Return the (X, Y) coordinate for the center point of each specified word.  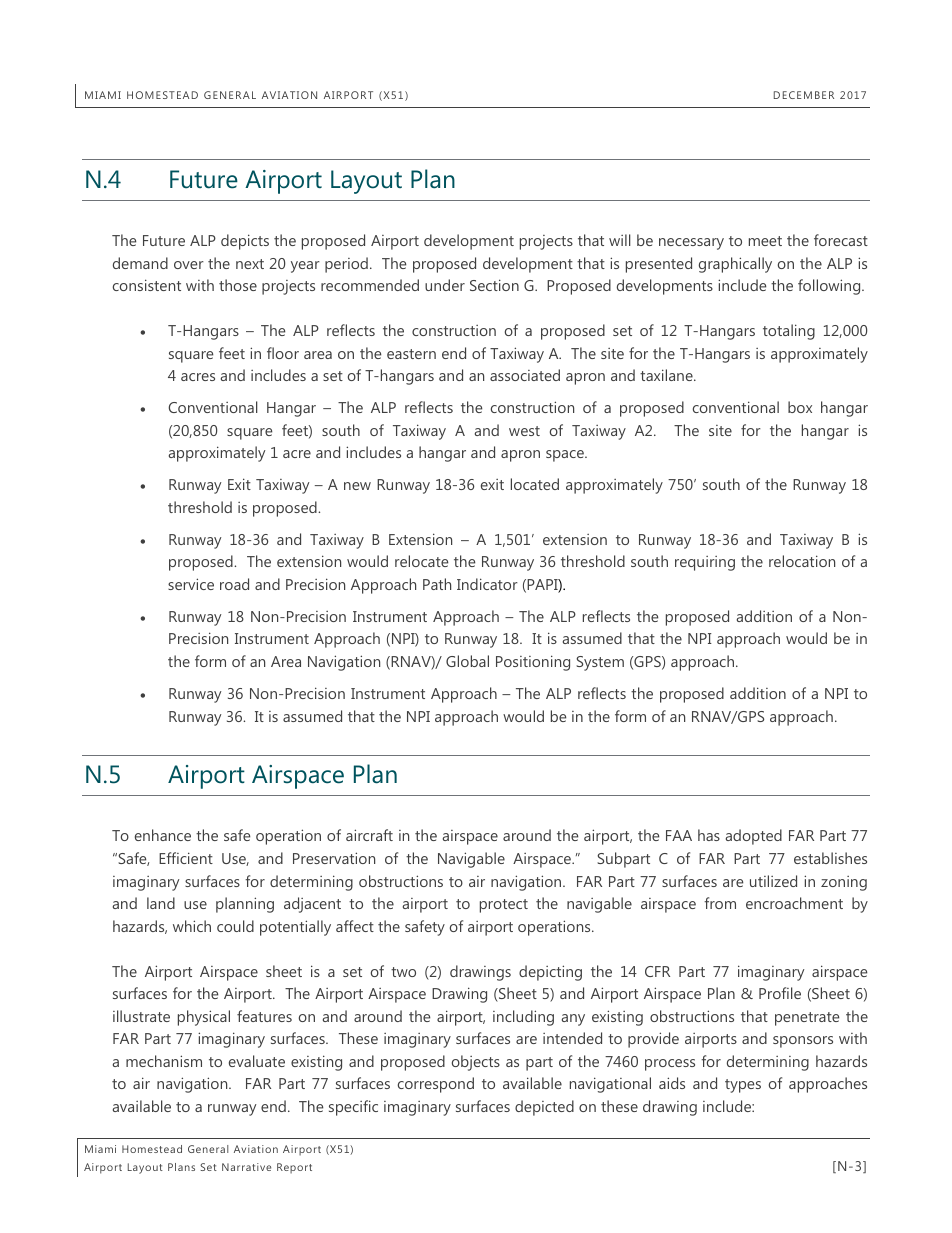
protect (504, 906)
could (235, 926)
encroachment (794, 903)
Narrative (246, 1167)
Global (467, 661)
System (600, 663)
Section (494, 285)
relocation (802, 561)
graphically (735, 265)
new (357, 486)
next (250, 264)
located (535, 484)
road (234, 584)
